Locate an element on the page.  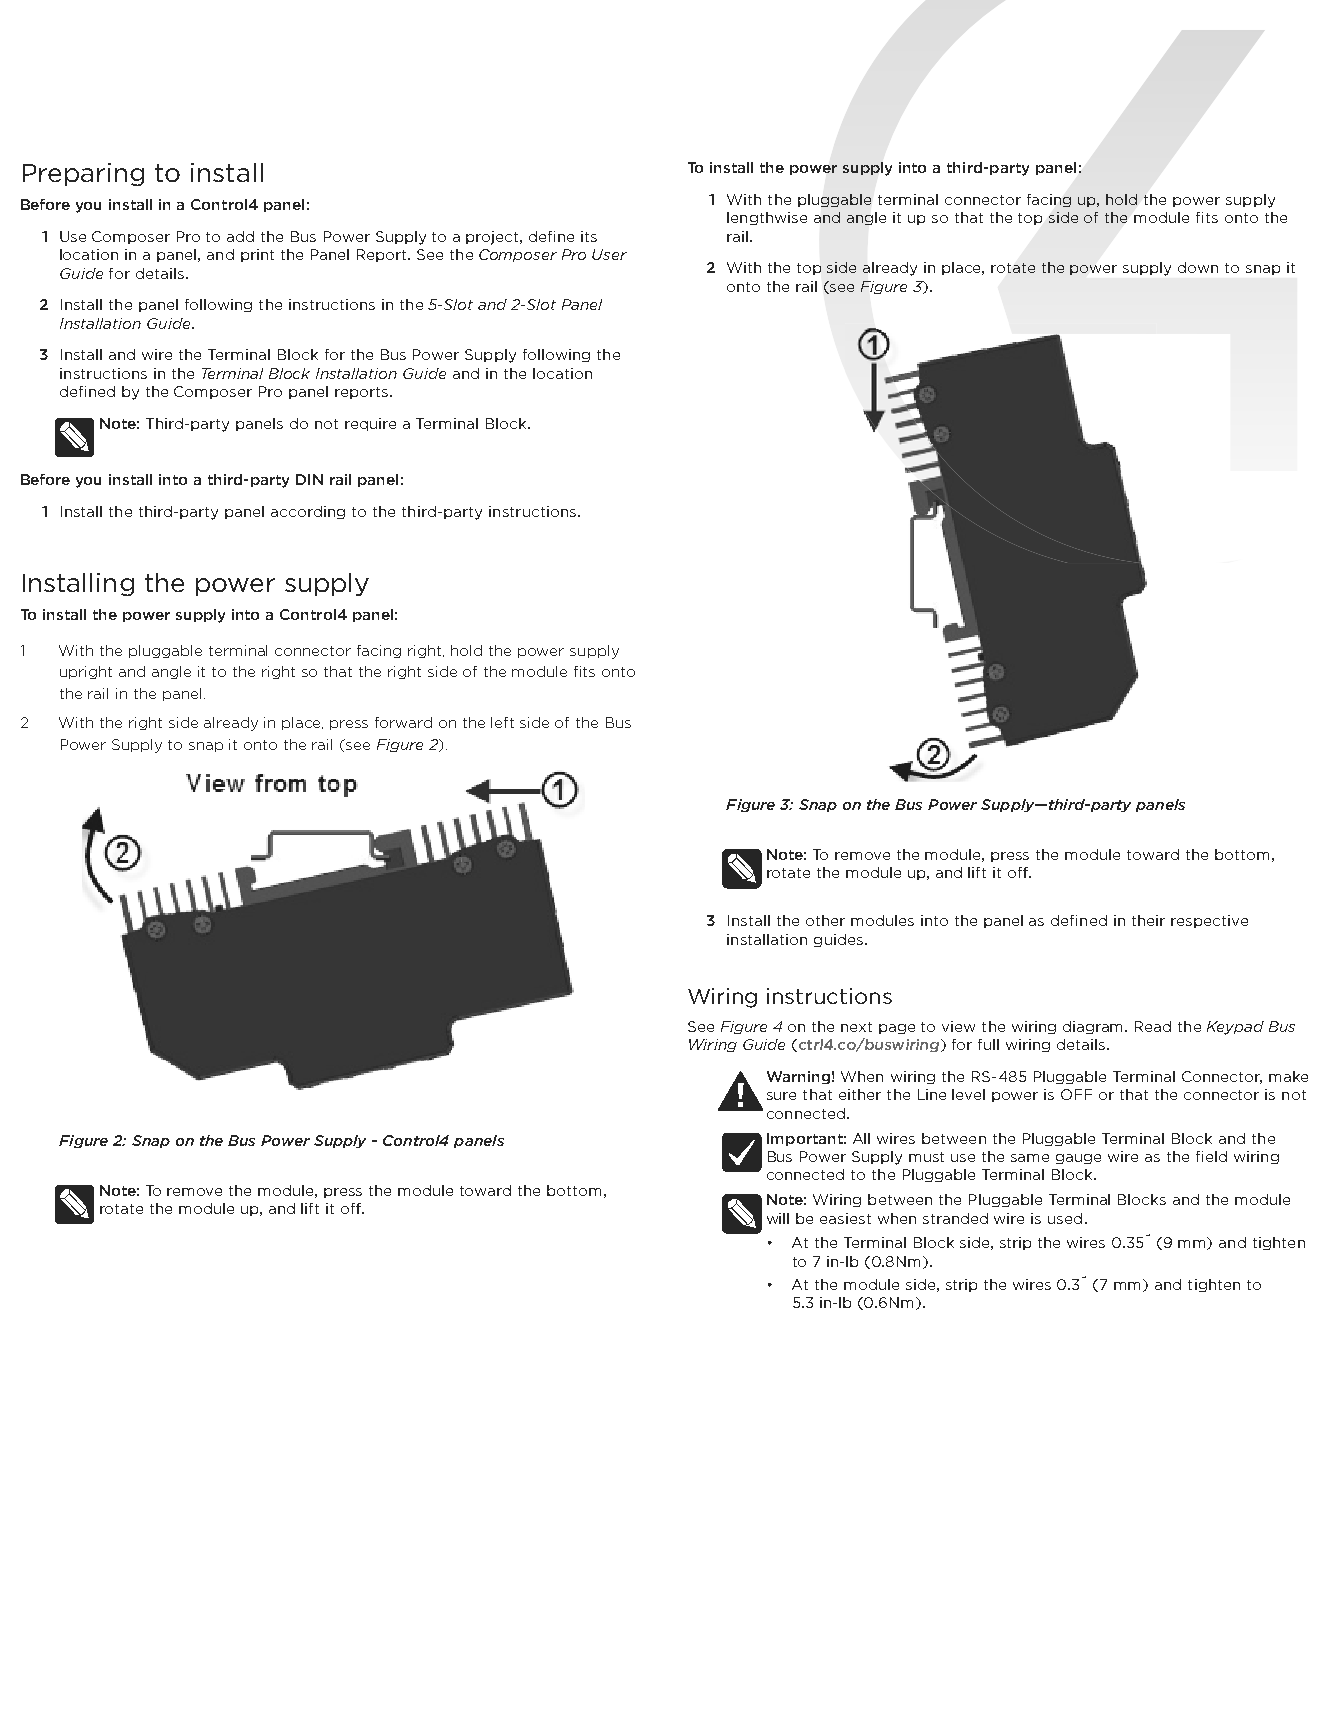
according is located at coordinates (308, 512).
